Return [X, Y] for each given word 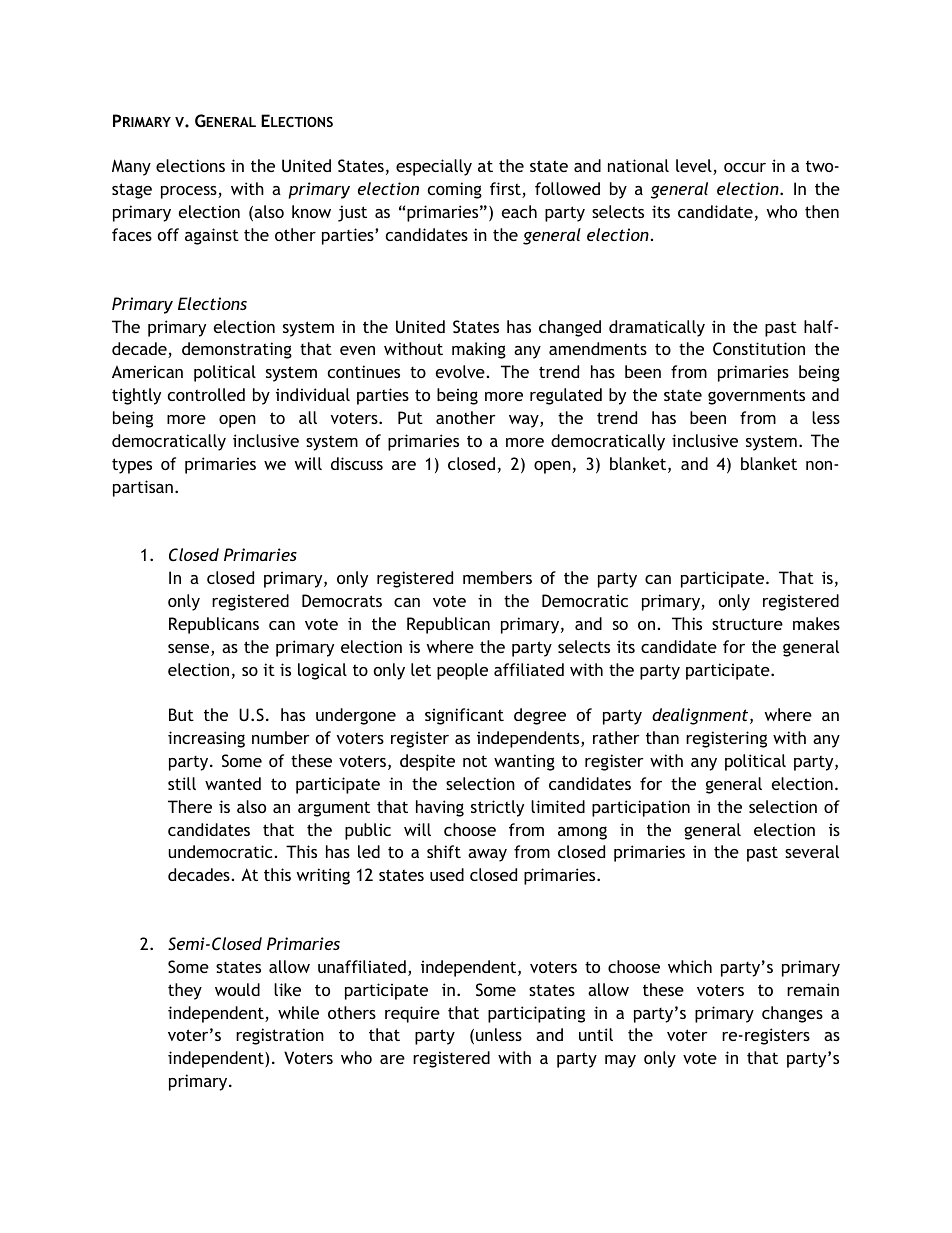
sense [190, 650]
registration [280, 1036]
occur [745, 167]
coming [455, 190]
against [212, 236]
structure [747, 624]
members [497, 577]
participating [536, 1014]
